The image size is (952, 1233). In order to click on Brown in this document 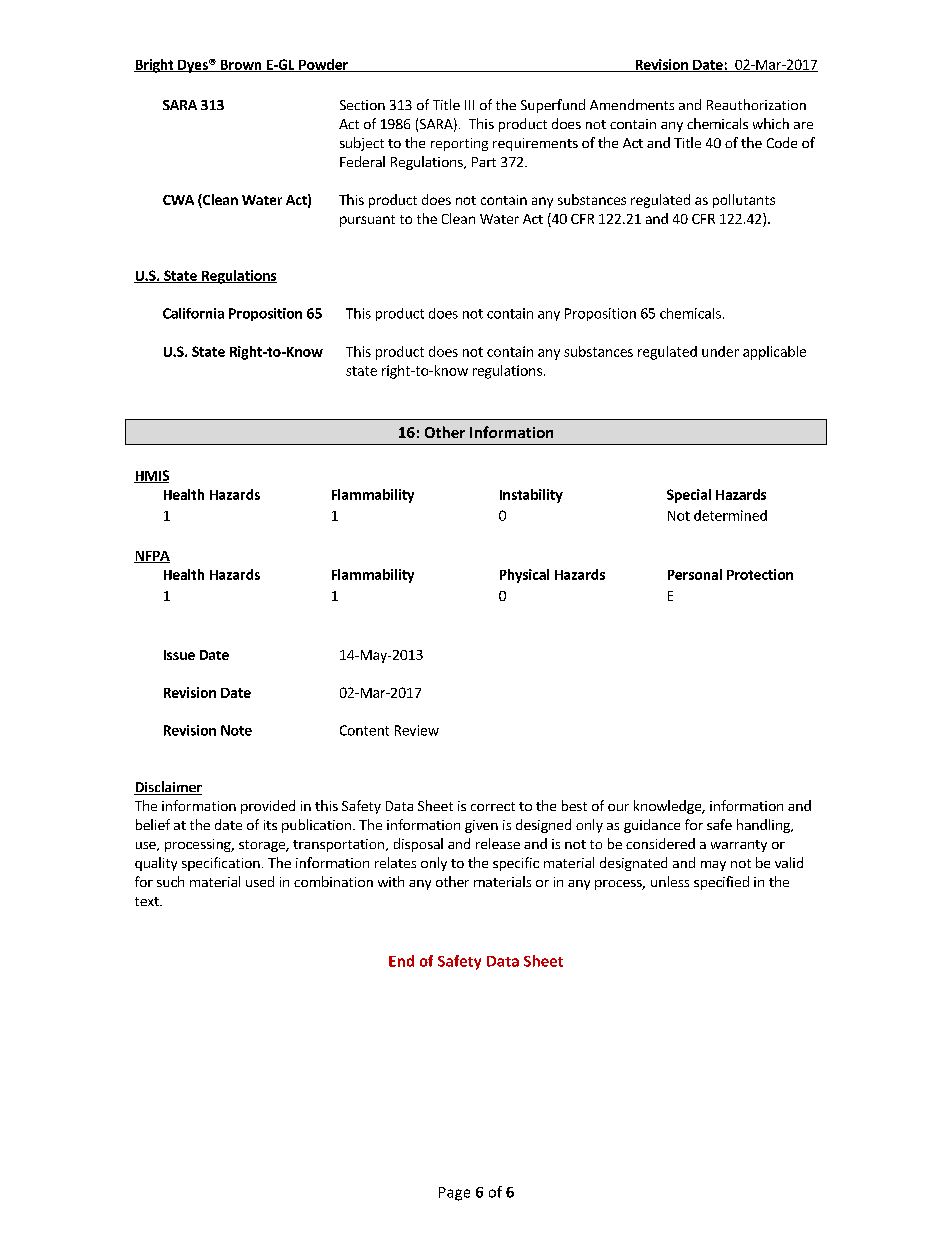, I will do `click(241, 66)`.
